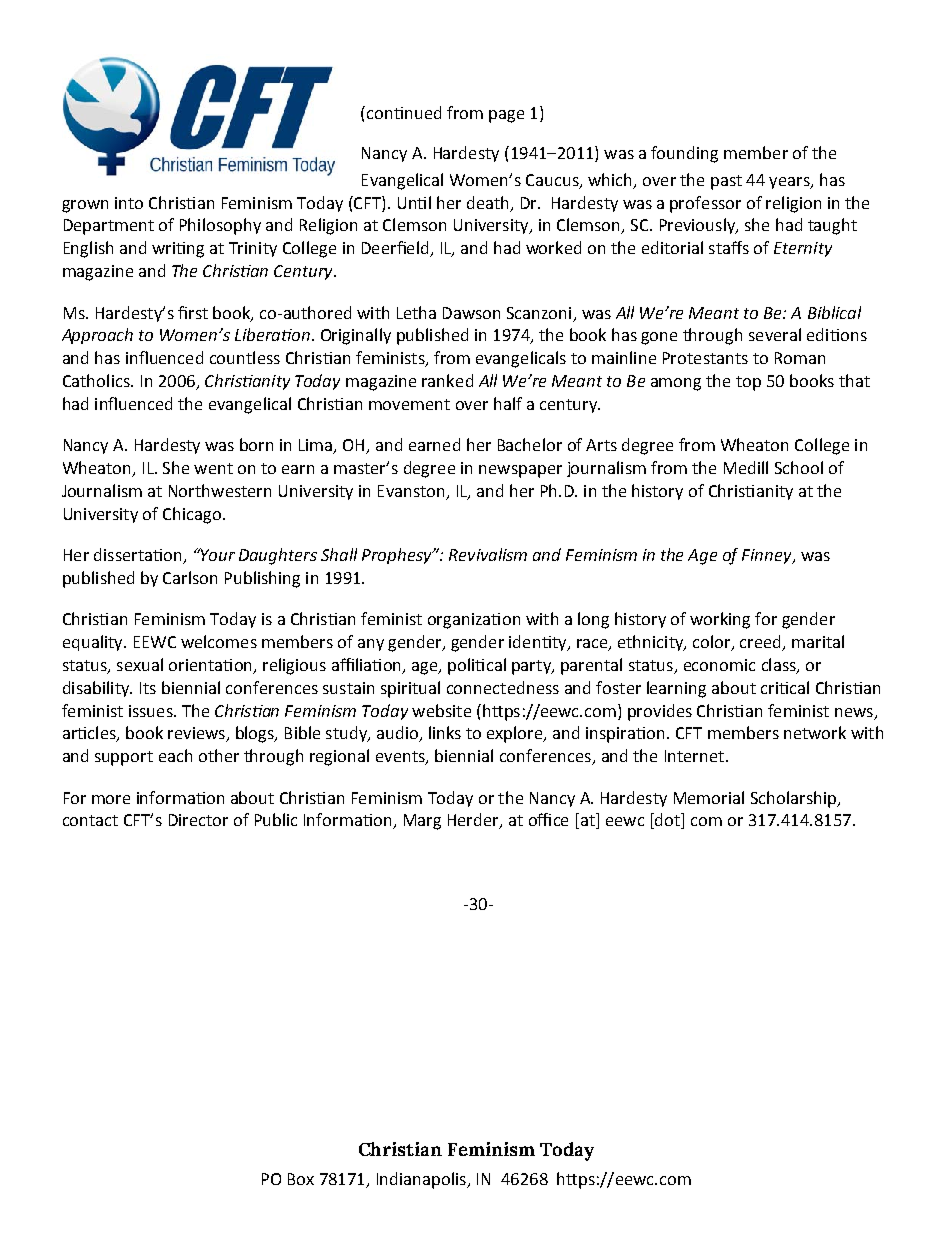 This screenshot has width=952, height=1233. Describe the element at coordinates (175, 755) in the screenshot. I see `each` at that location.
